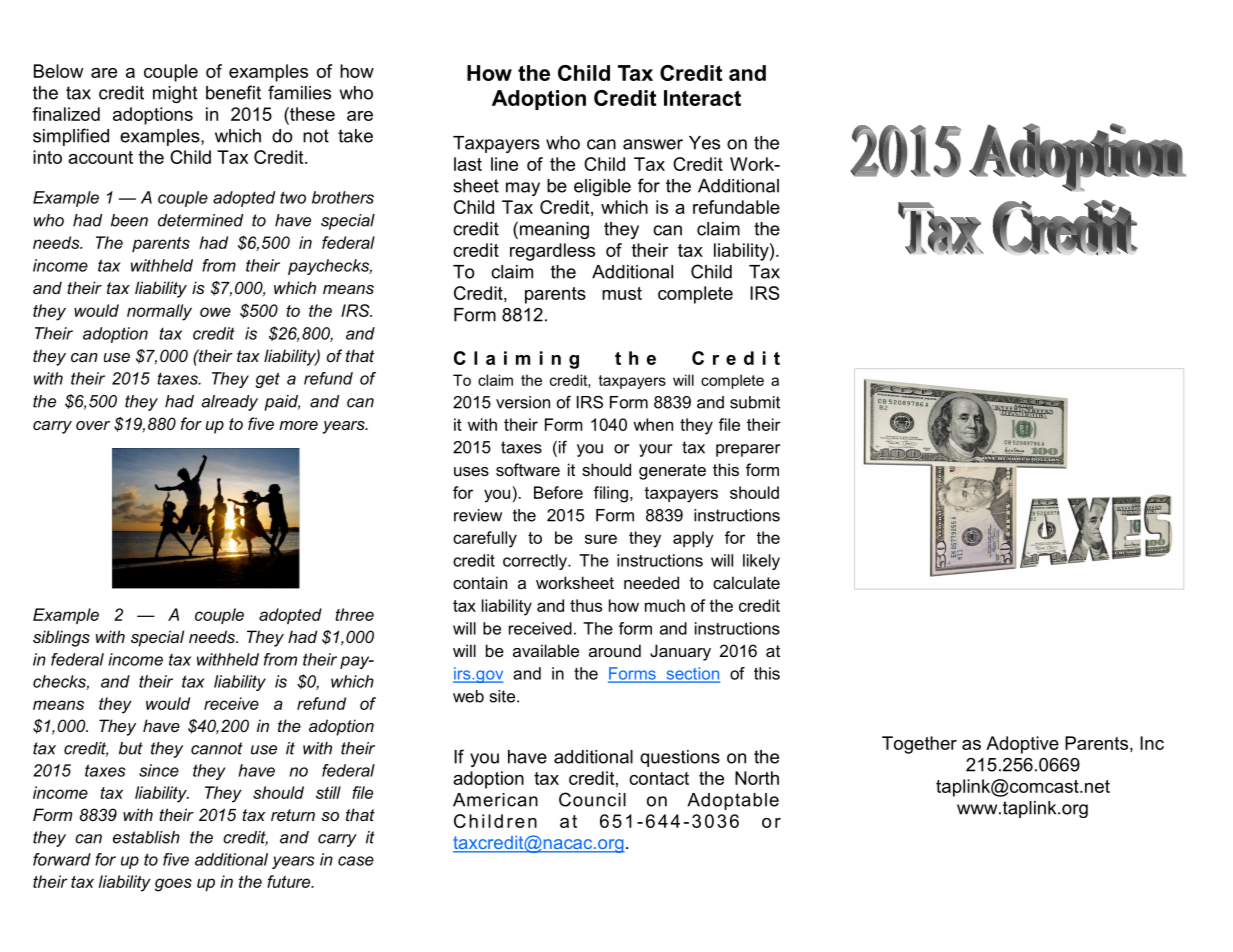 This image has width=1233, height=952. Describe the element at coordinates (175, 94) in the image. I see `might` at that location.
